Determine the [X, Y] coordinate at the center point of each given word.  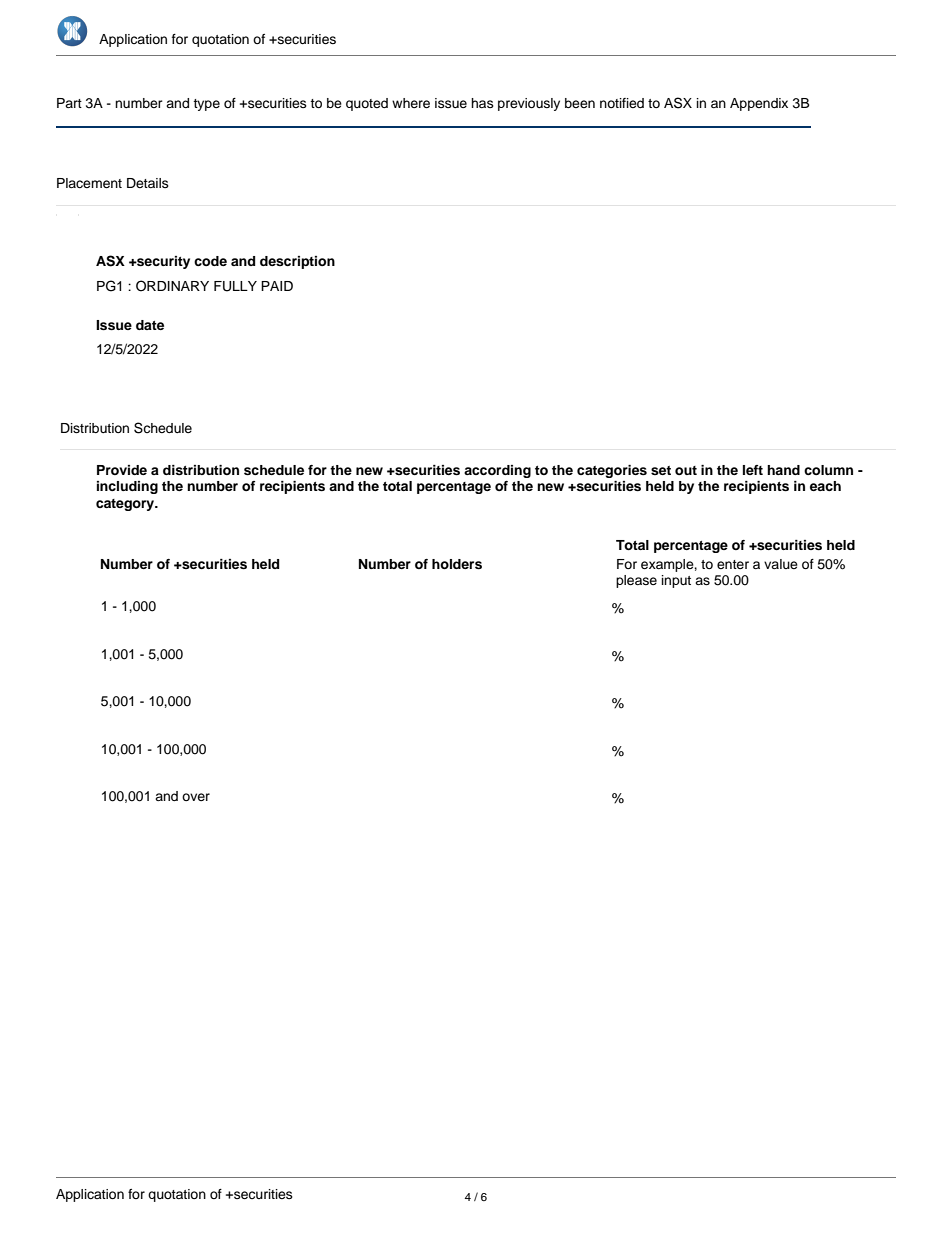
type [206, 105]
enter [733, 564]
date [150, 325]
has [482, 103]
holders [457, 564]
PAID [277, 286]
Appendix [759, 104]
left [753, 470]
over [196, 797]
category [126, 505]
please [636, 581]
